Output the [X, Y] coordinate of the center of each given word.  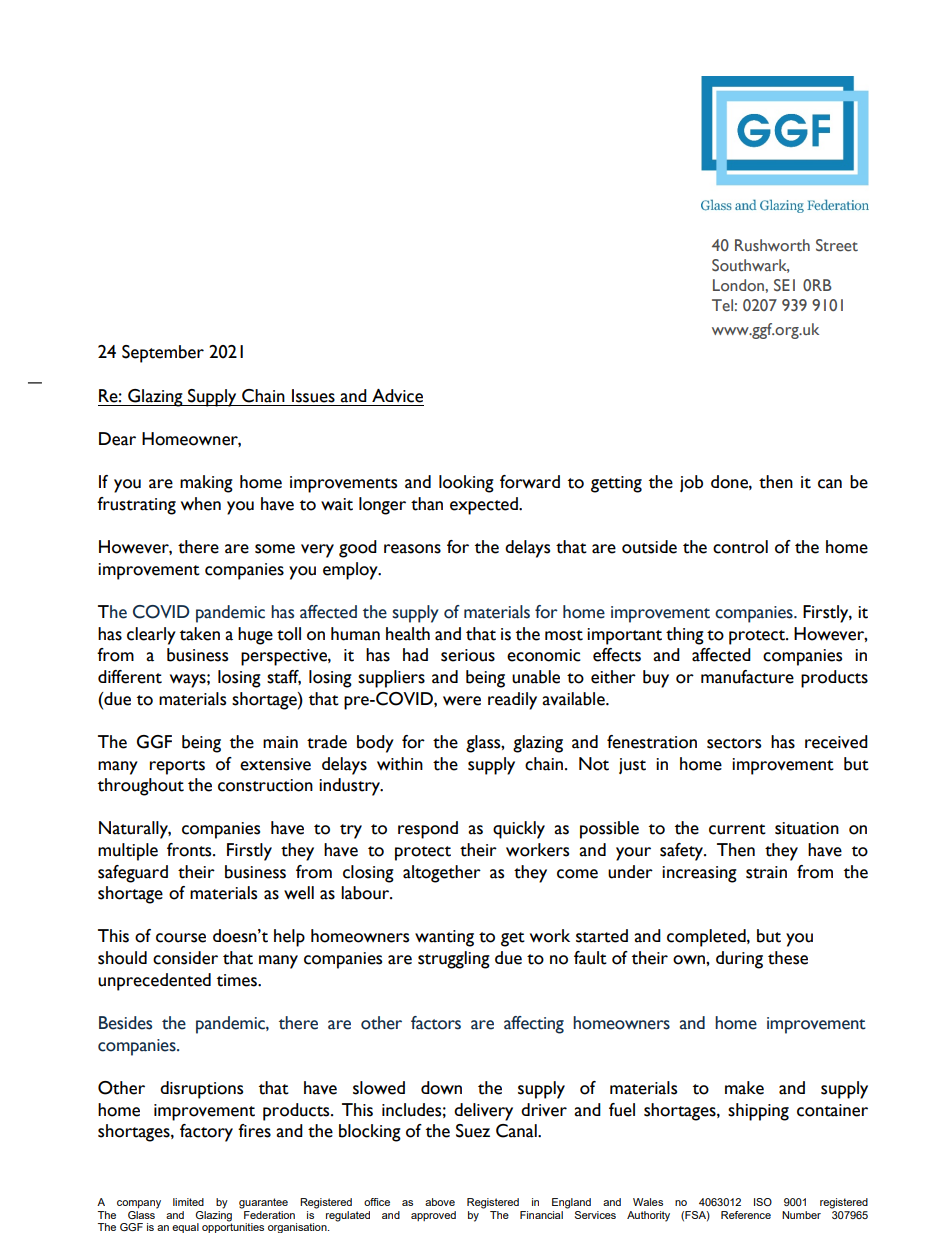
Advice [397, 396]
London [739, 285]
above [440, 1202]
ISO [763, 1202]
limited [188, 1202]
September [163, 354]
